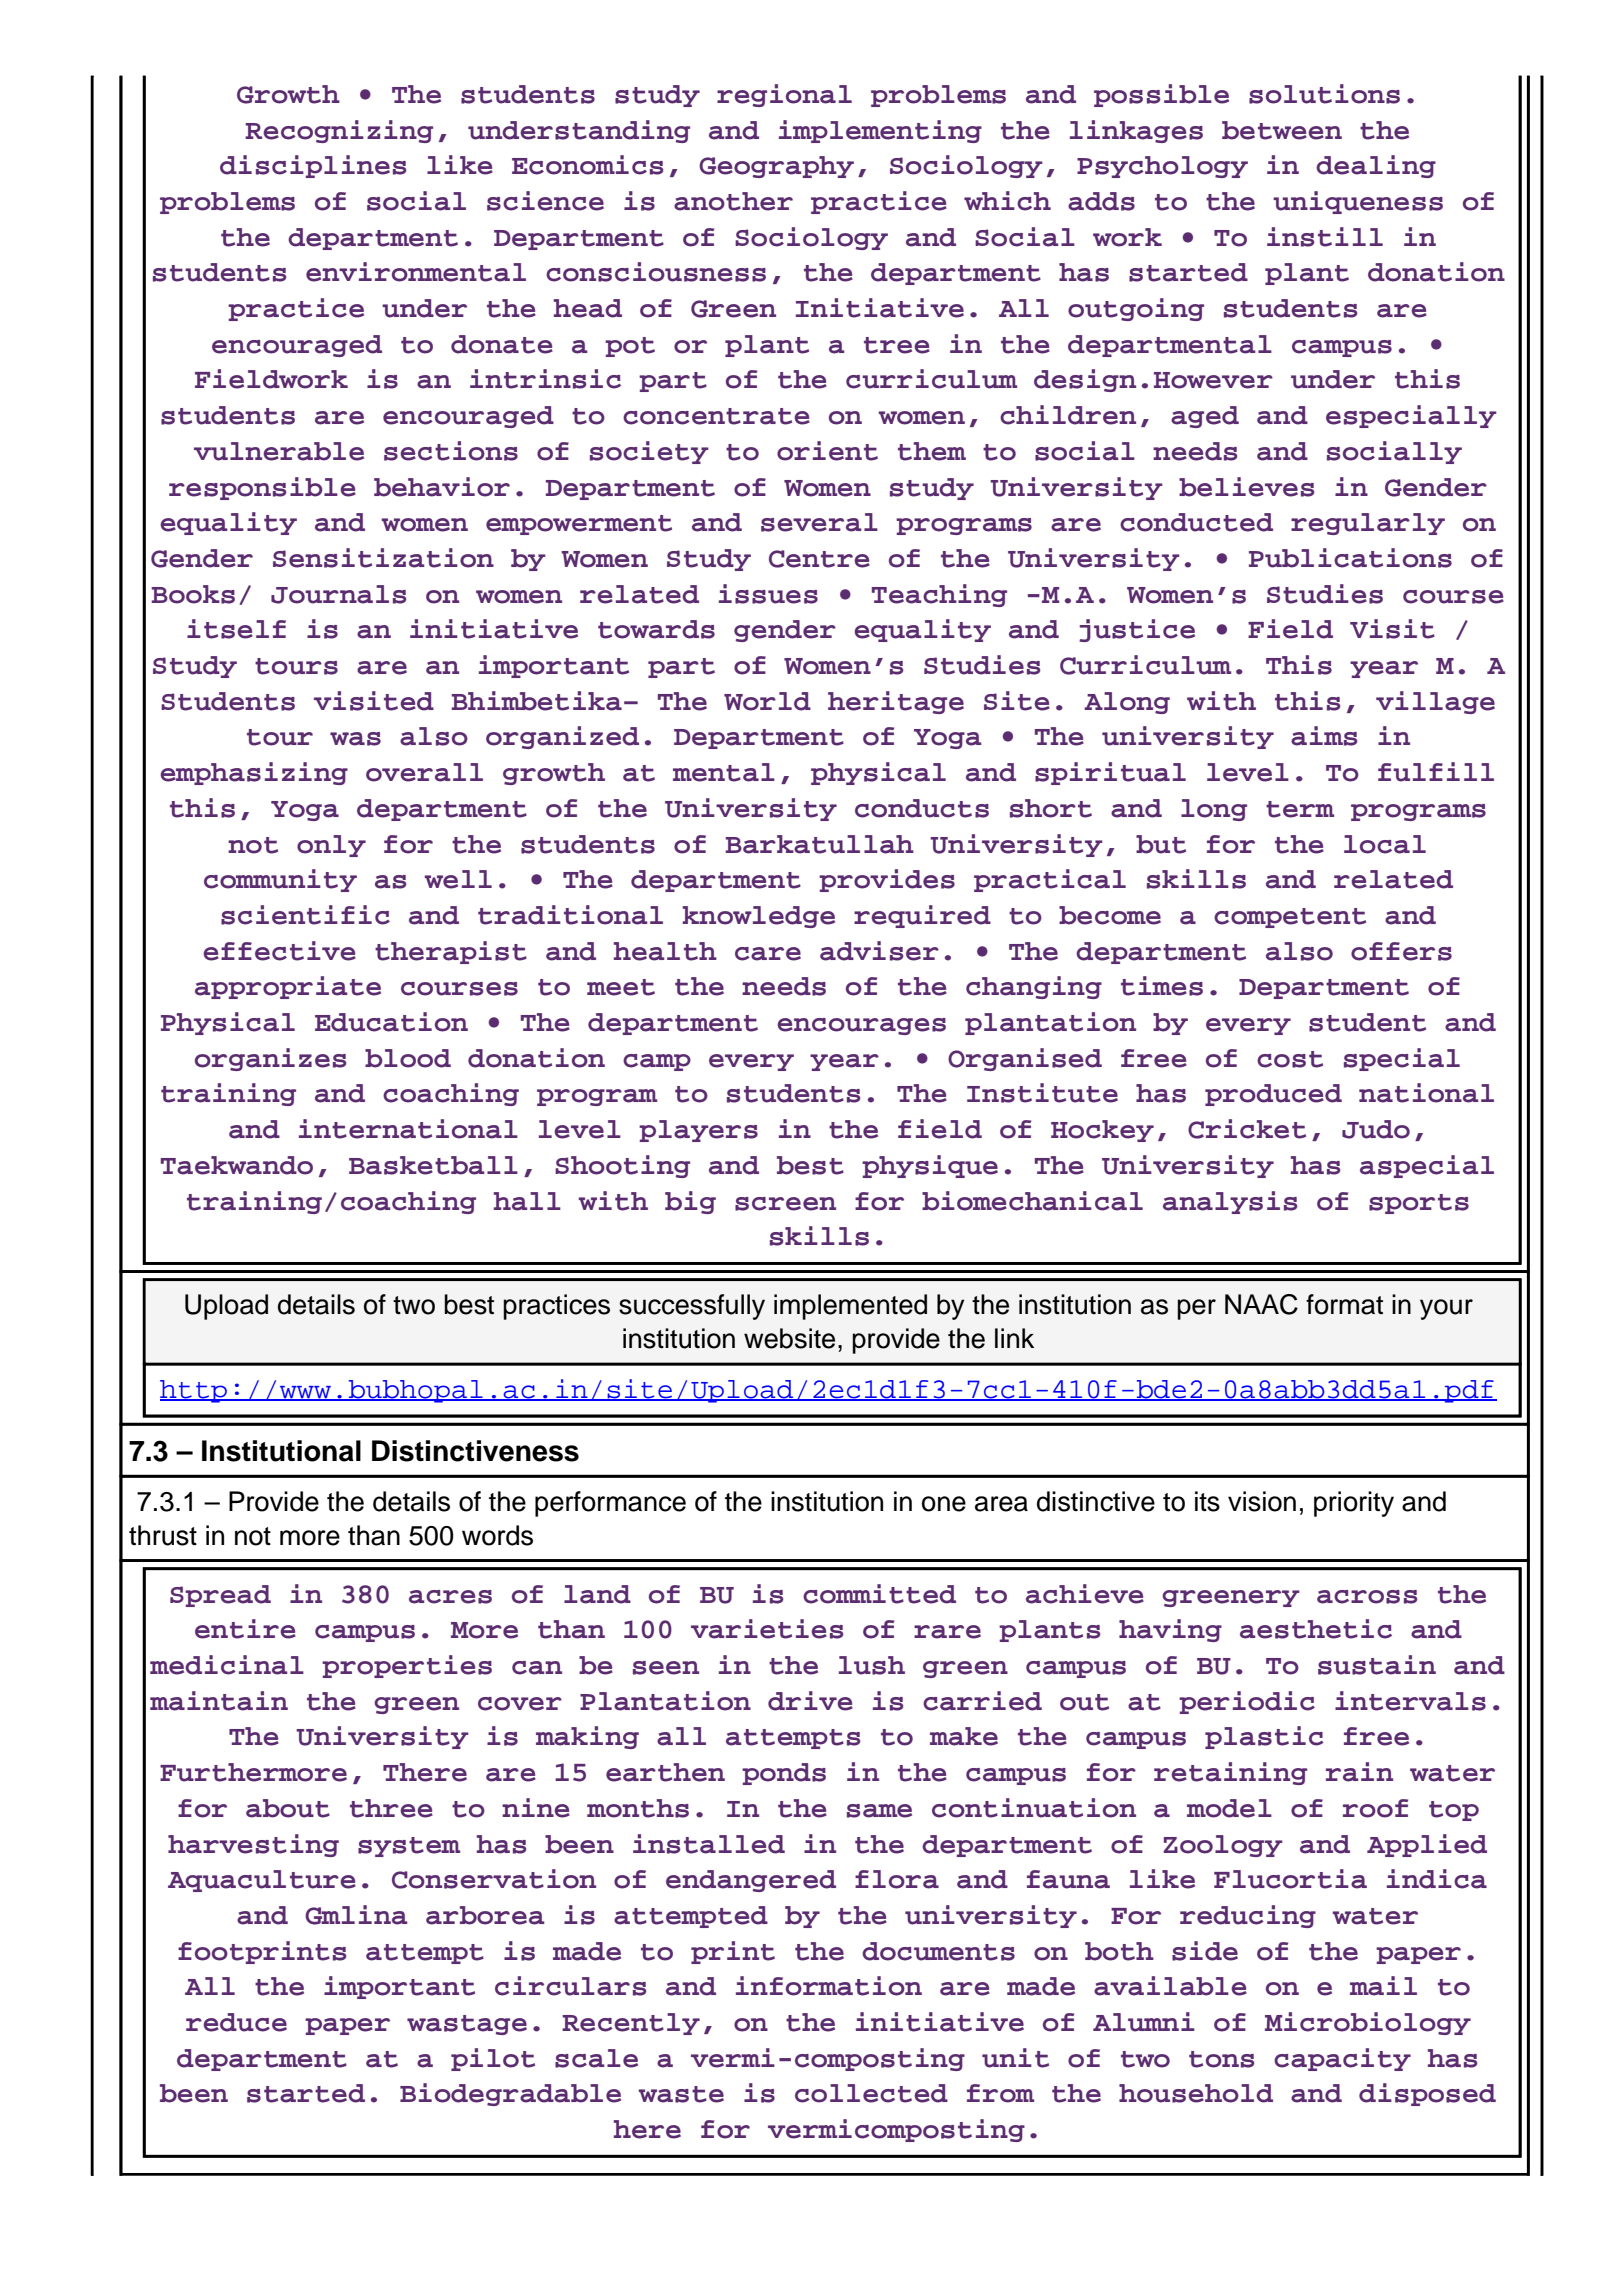 The width and height of the screenshot is (1619, 2290). Describe the element at coordinates (254, 773) in the screenshot. I see `emphasizing` at that location.
